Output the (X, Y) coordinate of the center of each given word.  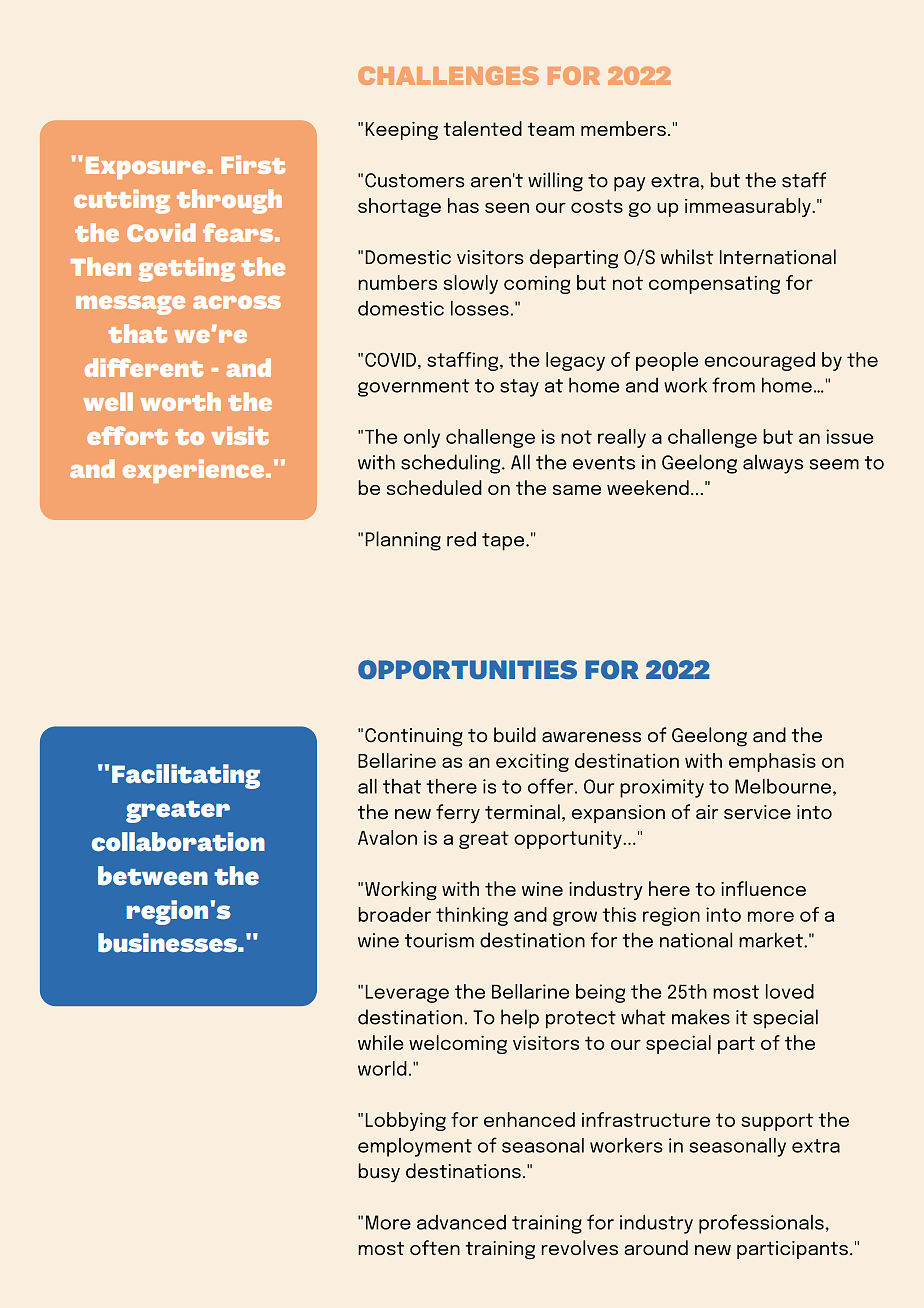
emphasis (772, 762)
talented (482, 128)
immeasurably (749, 207)
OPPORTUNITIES (467, 669)
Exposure (147, 168)
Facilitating (186, 776)
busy (379, 1173)
